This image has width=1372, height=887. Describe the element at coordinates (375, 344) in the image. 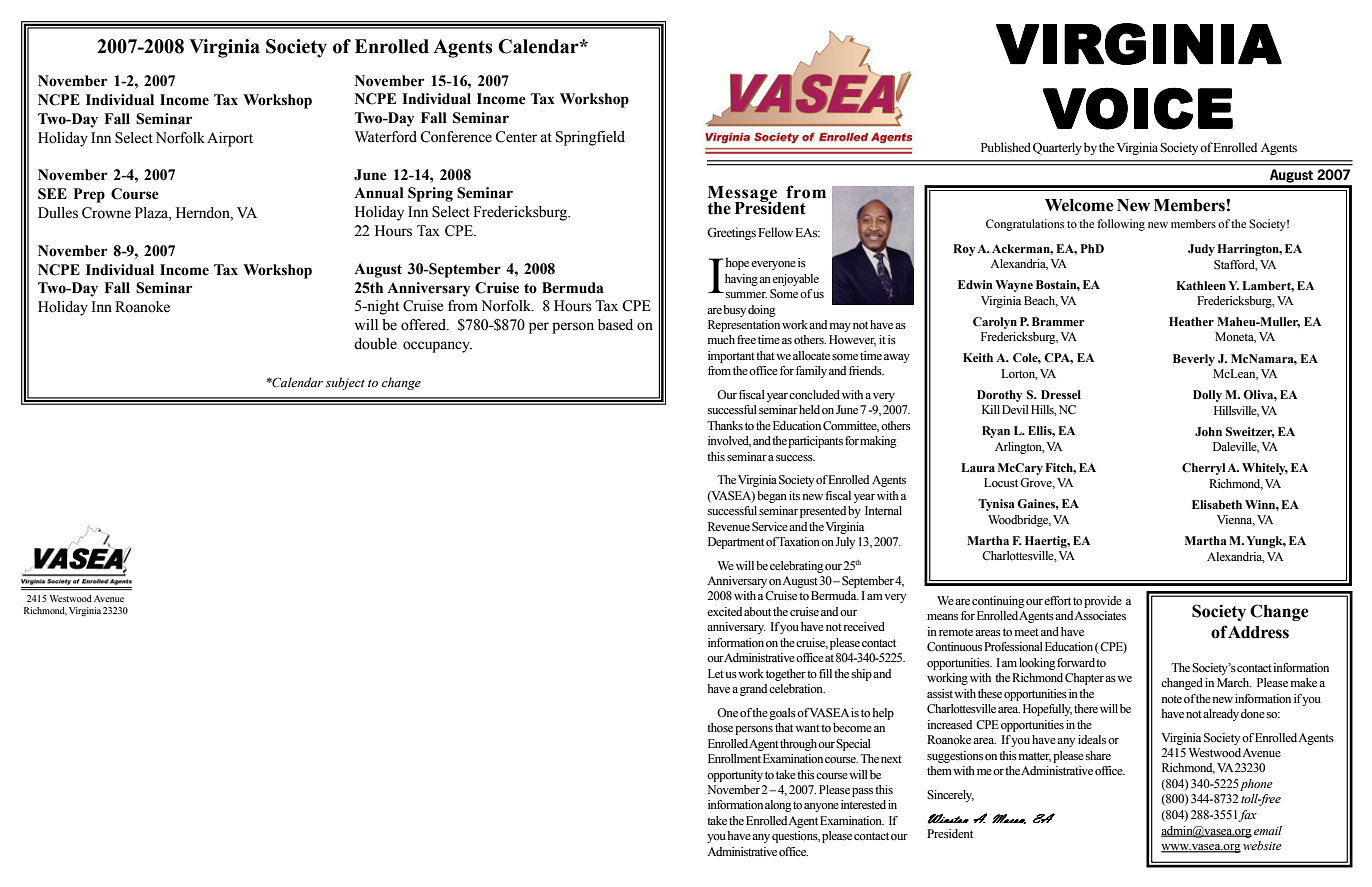

I see `double` at that location.
